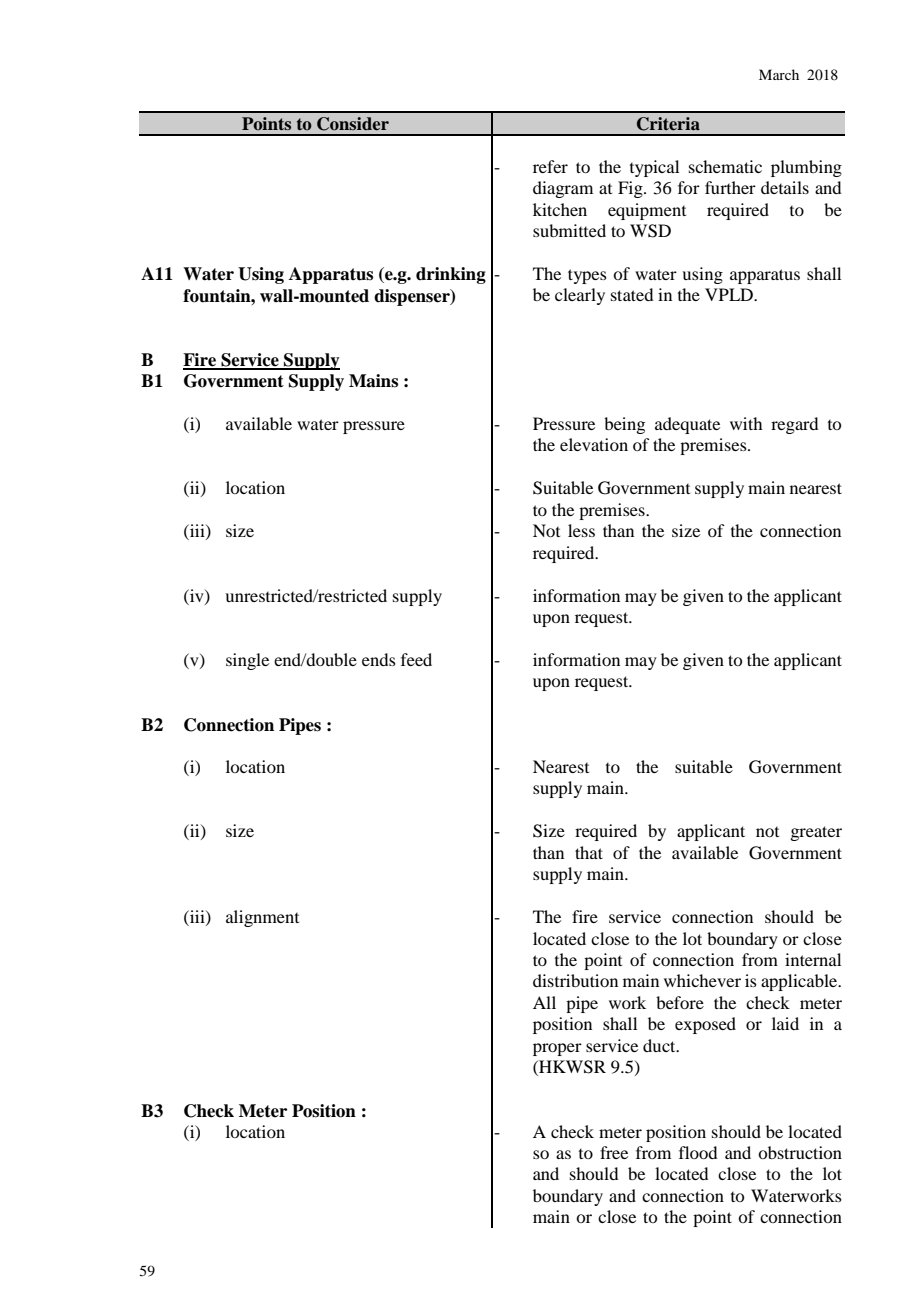 The image size is (924, 1308). I want to click on regard, so click(794, 425).
